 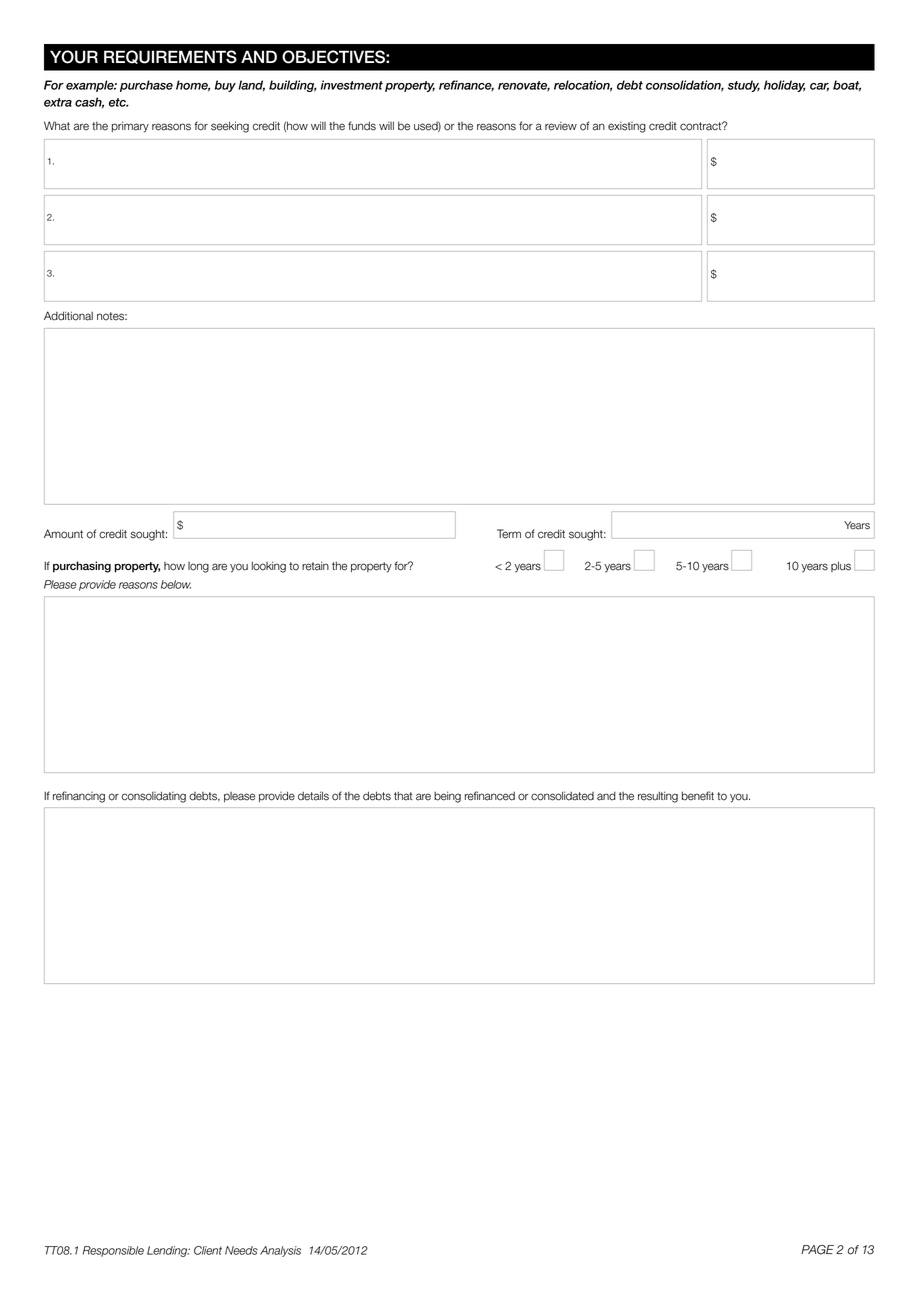 What do you see at coordinates (744, 86) in the screenshot?
I see `study` at bounding box center [744, 86].
